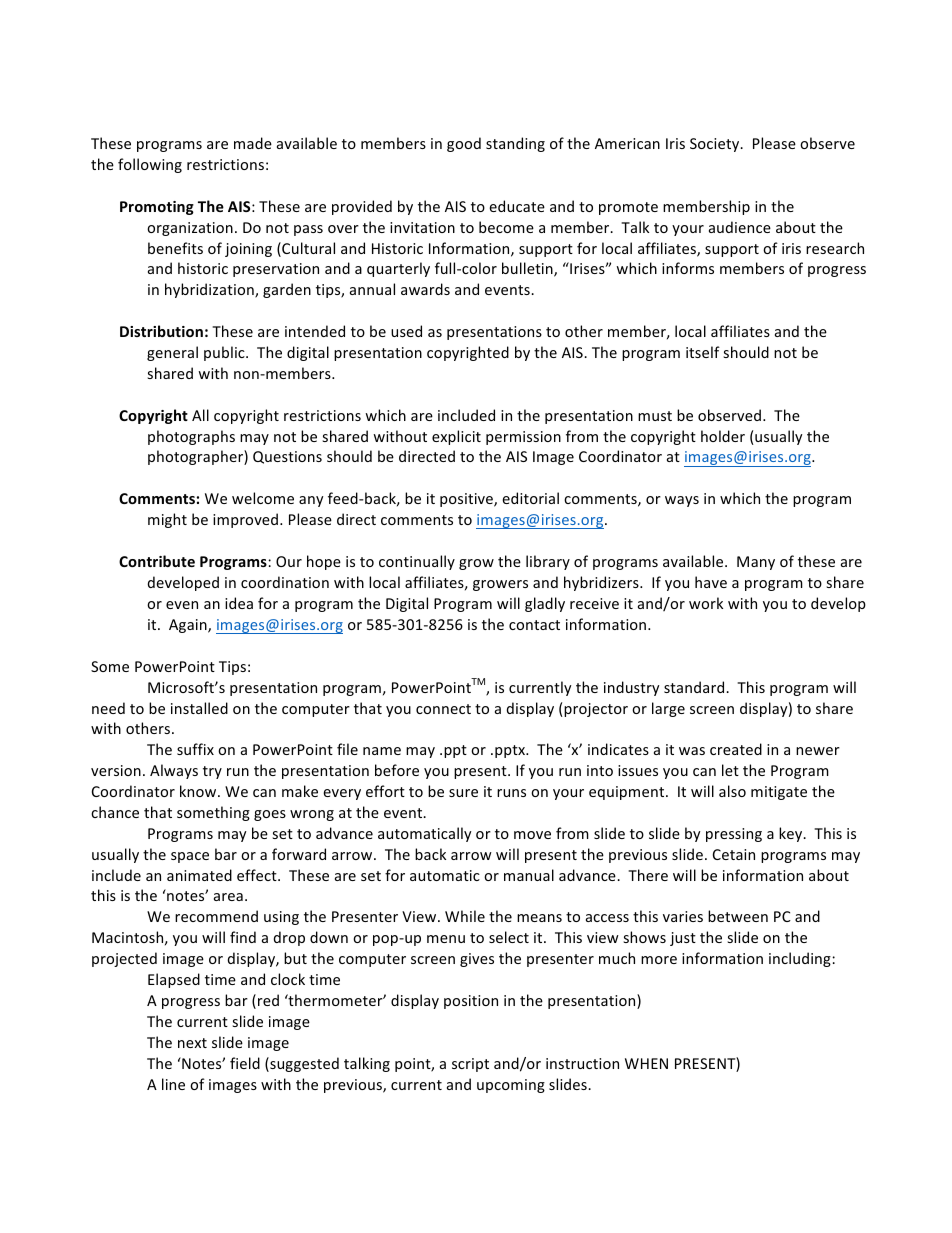  I want to click on script, so click(470, 1065).
